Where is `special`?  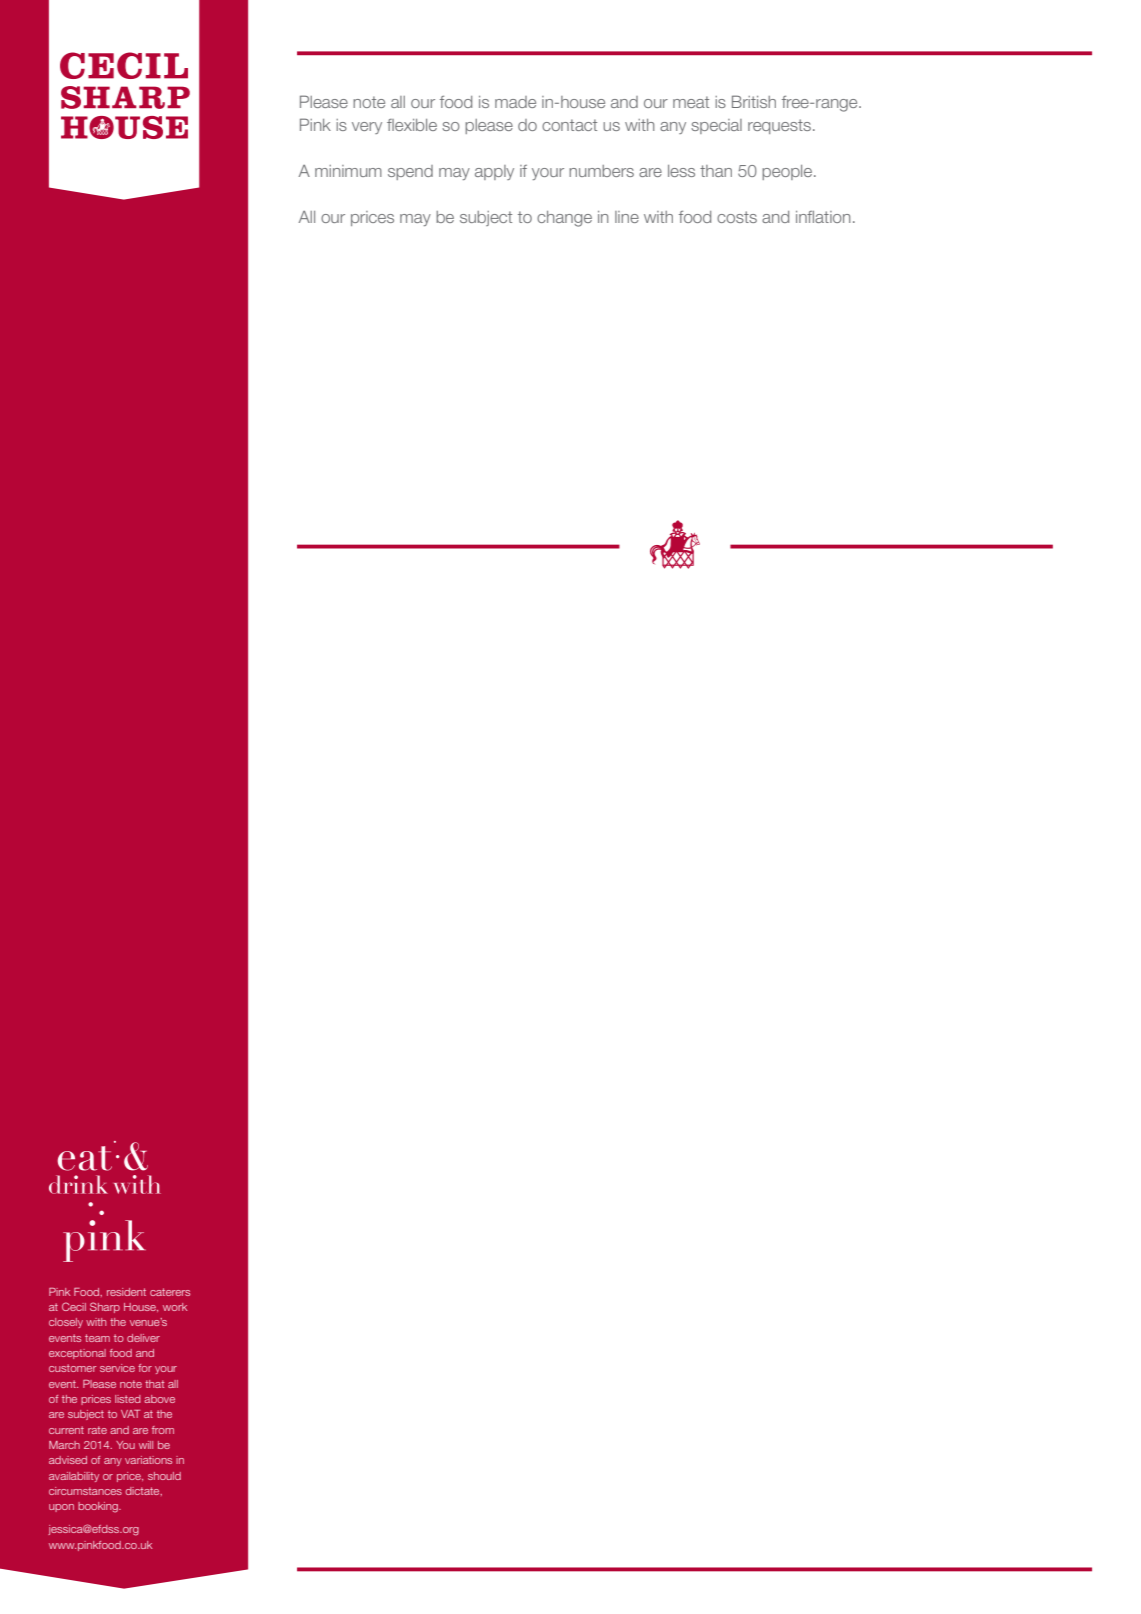
special is located at coordinates (716, 126).
